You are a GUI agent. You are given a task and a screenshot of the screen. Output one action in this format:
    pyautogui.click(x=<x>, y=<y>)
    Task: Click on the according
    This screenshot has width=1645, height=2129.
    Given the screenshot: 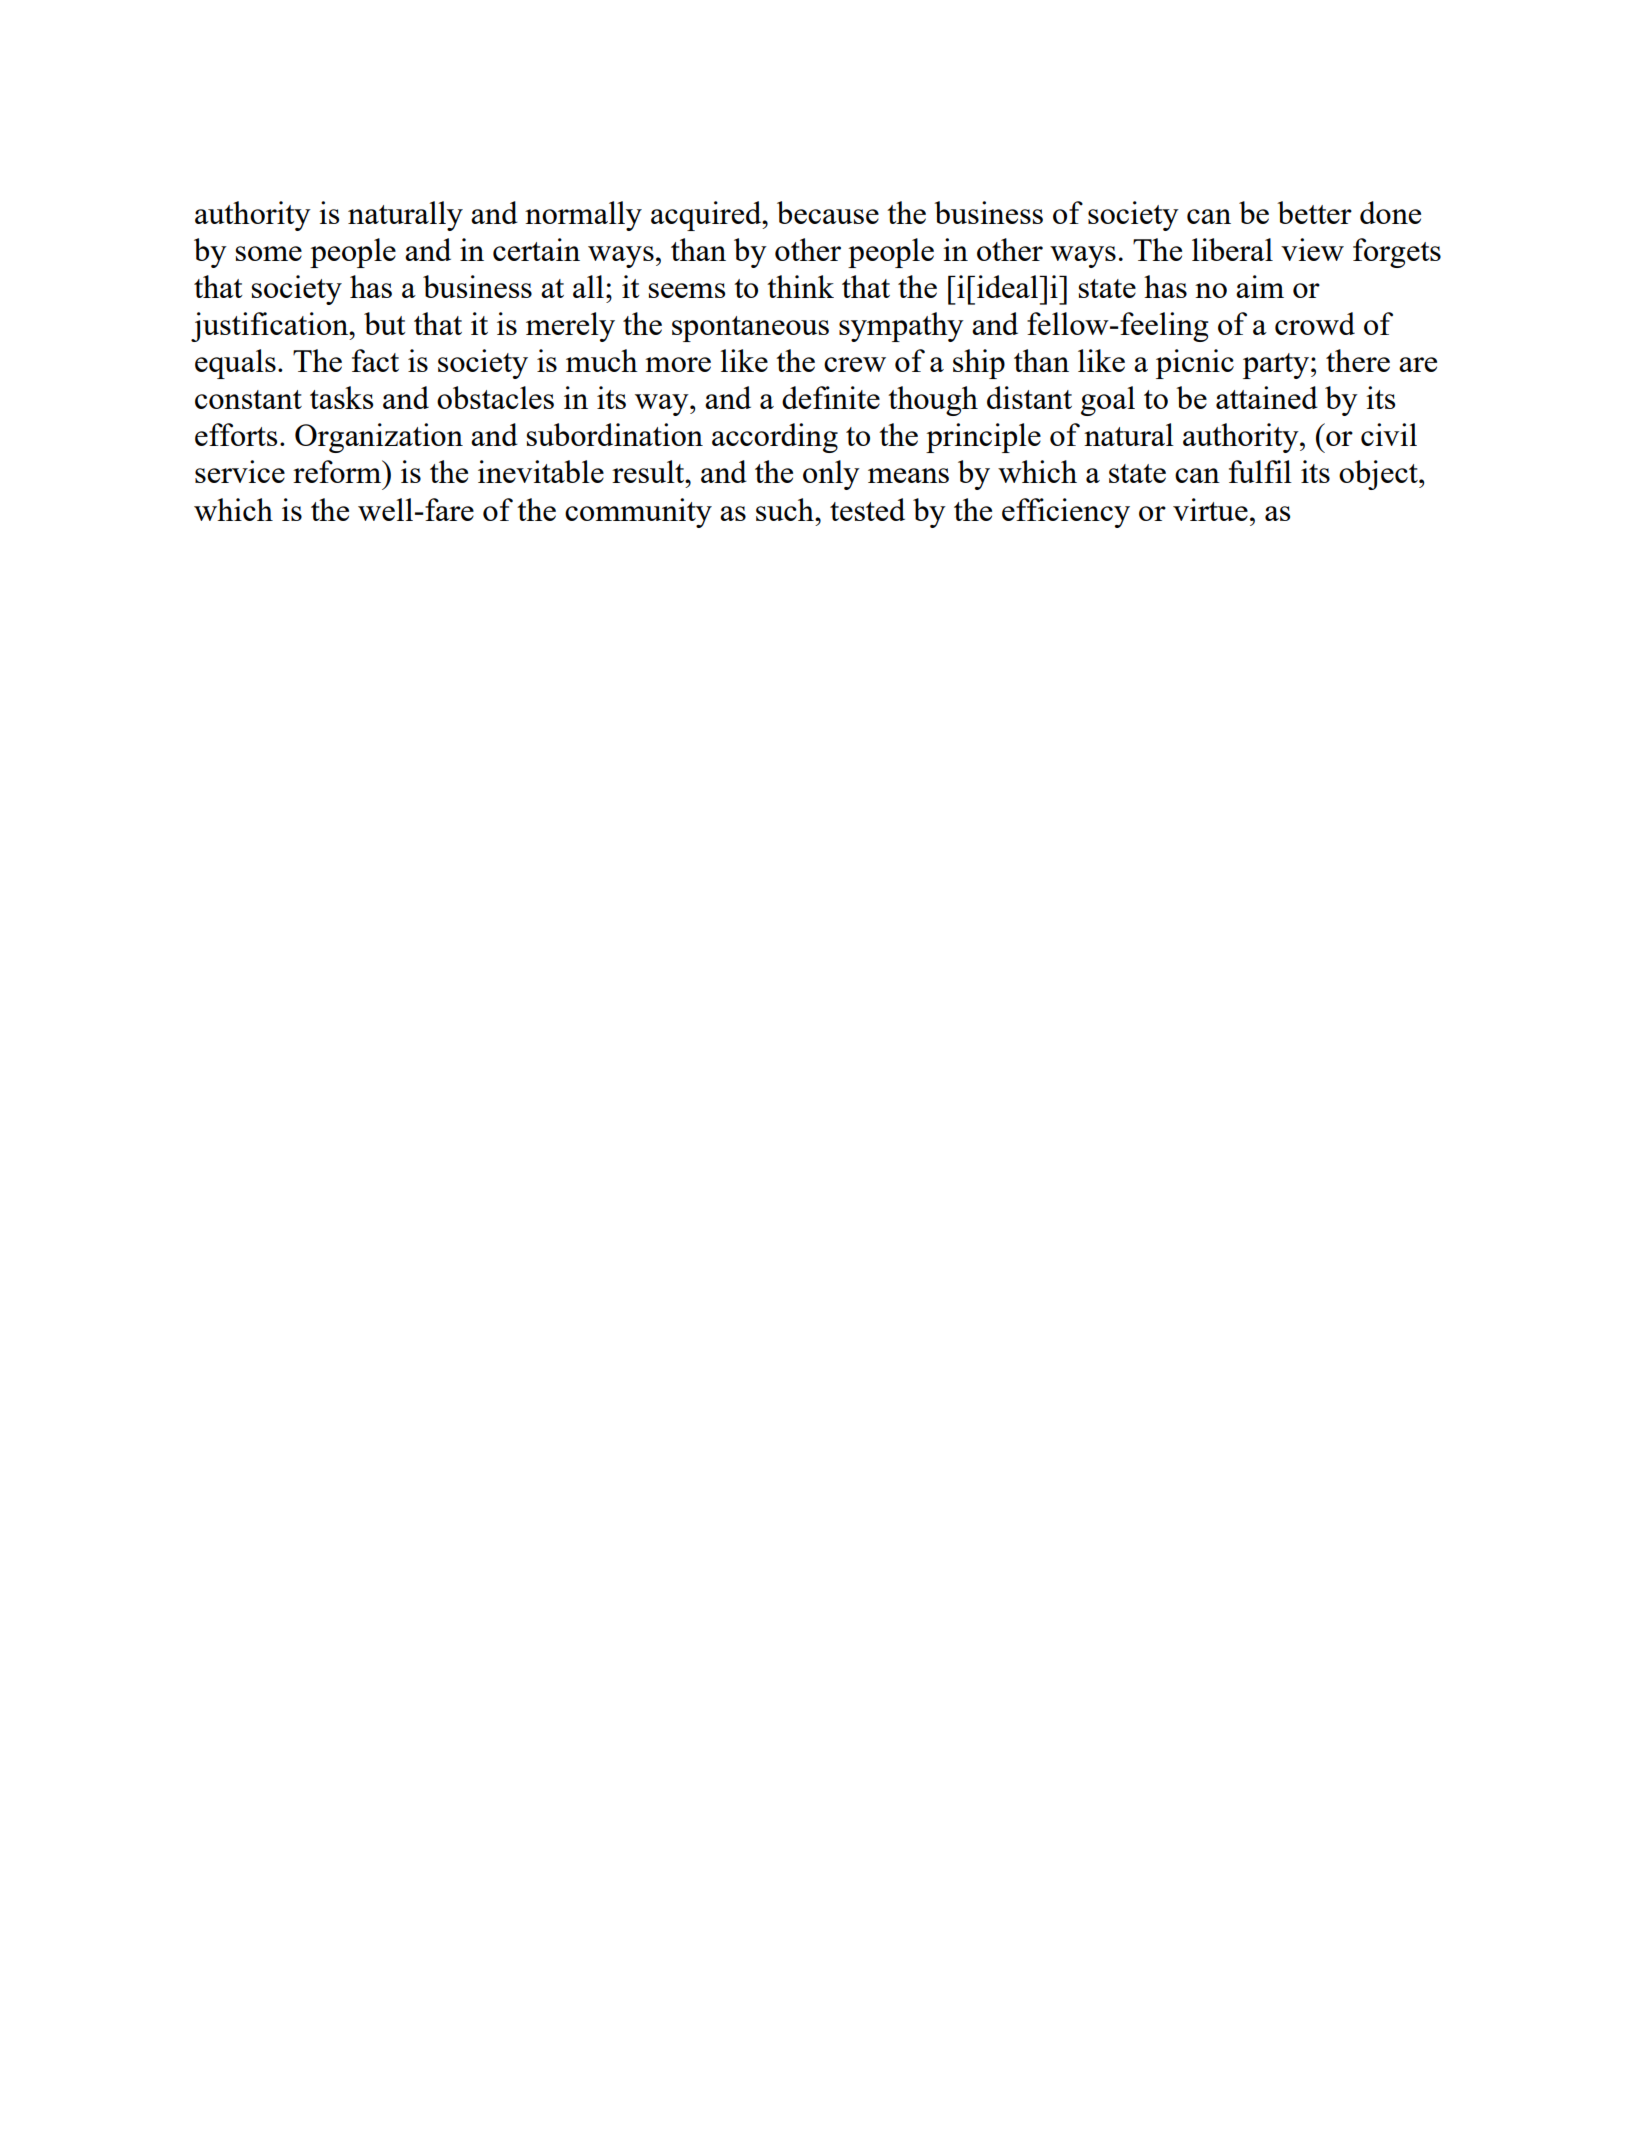 What is the action you would take?
    pyautogui.click(x=775, y=438)
